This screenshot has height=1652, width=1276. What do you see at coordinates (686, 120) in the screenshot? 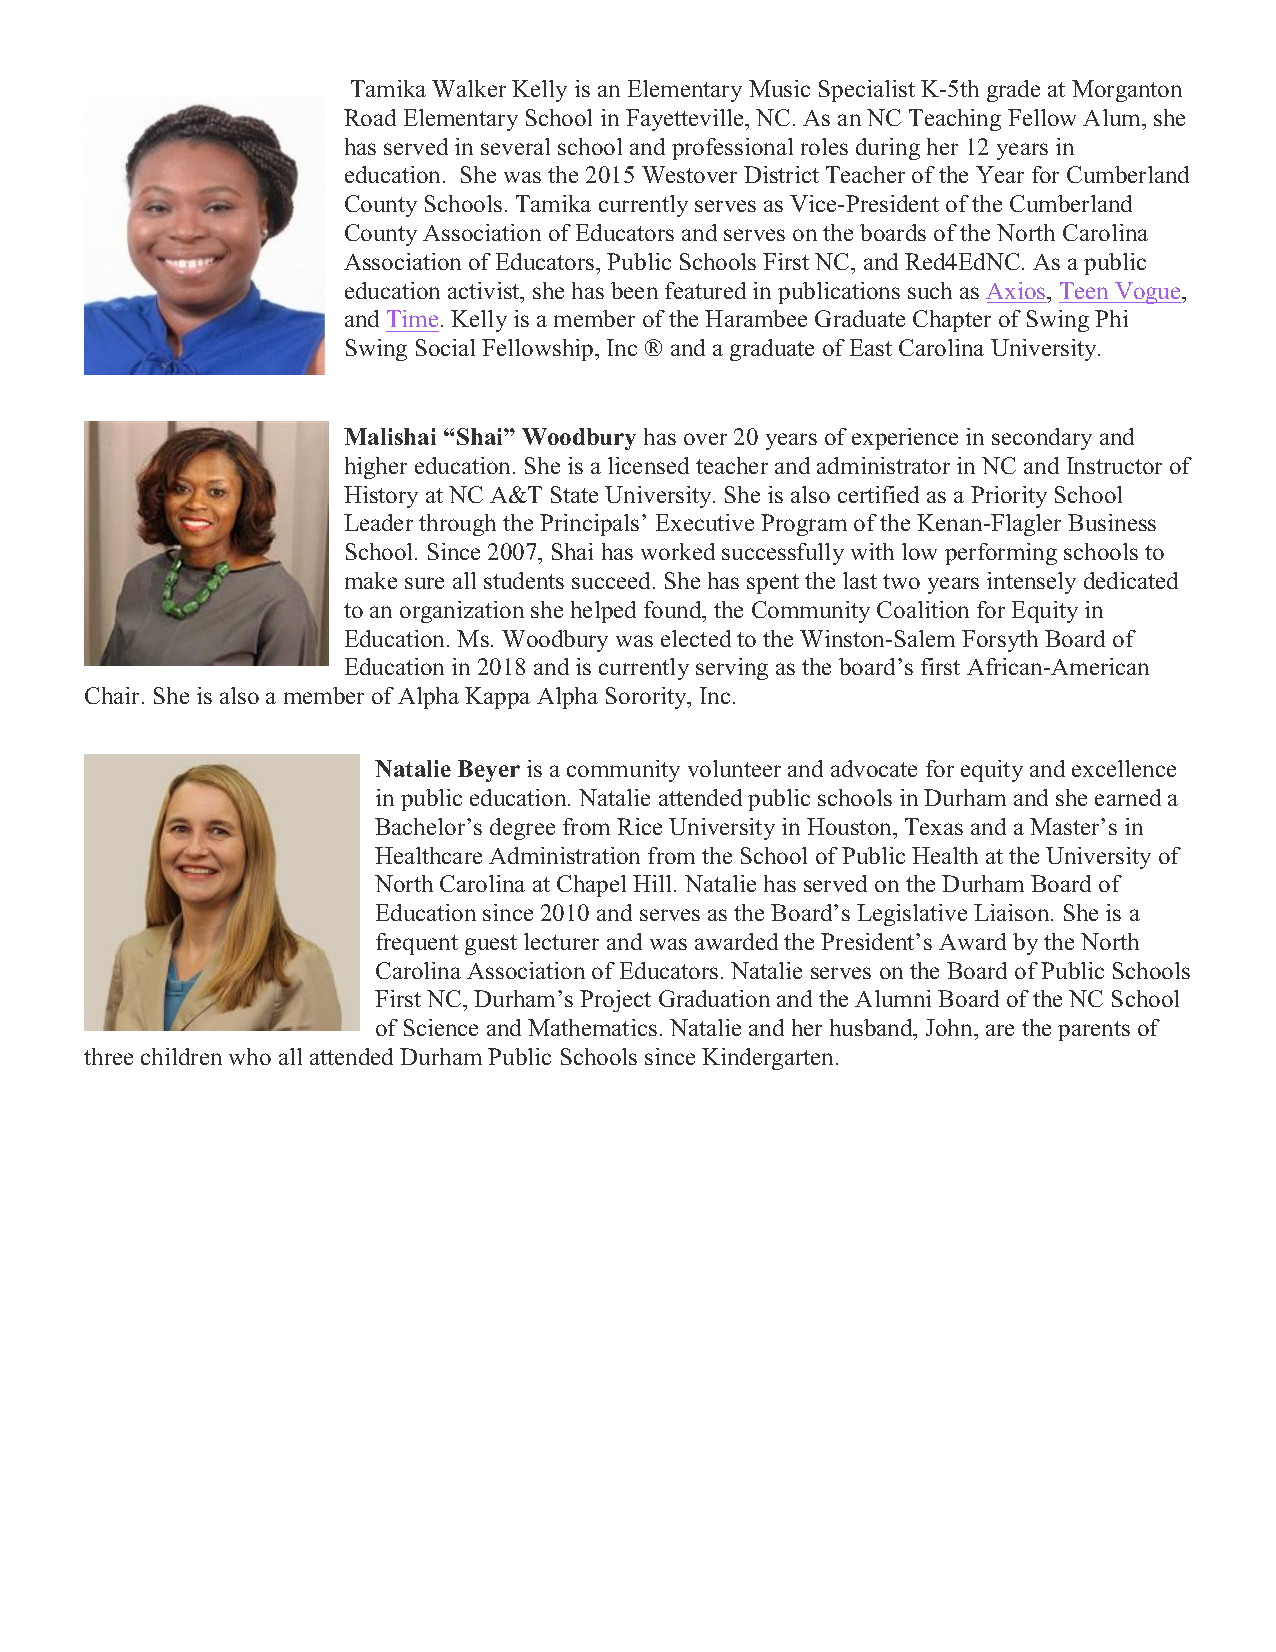
I see `Fayetteville` at bounding box center [686, 120].
